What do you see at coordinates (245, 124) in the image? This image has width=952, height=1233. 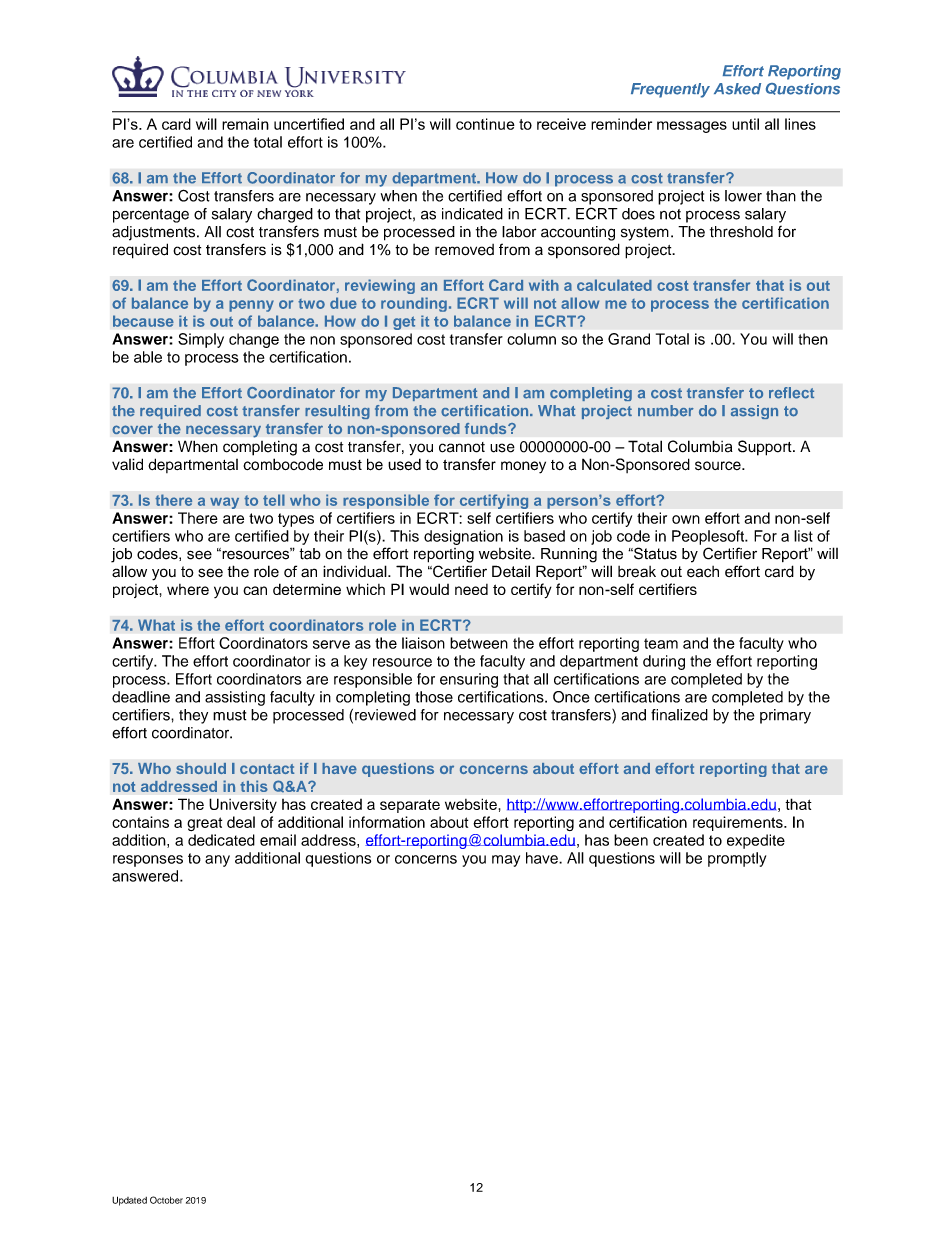 I see `remain` at bounding box center [245, 124].
